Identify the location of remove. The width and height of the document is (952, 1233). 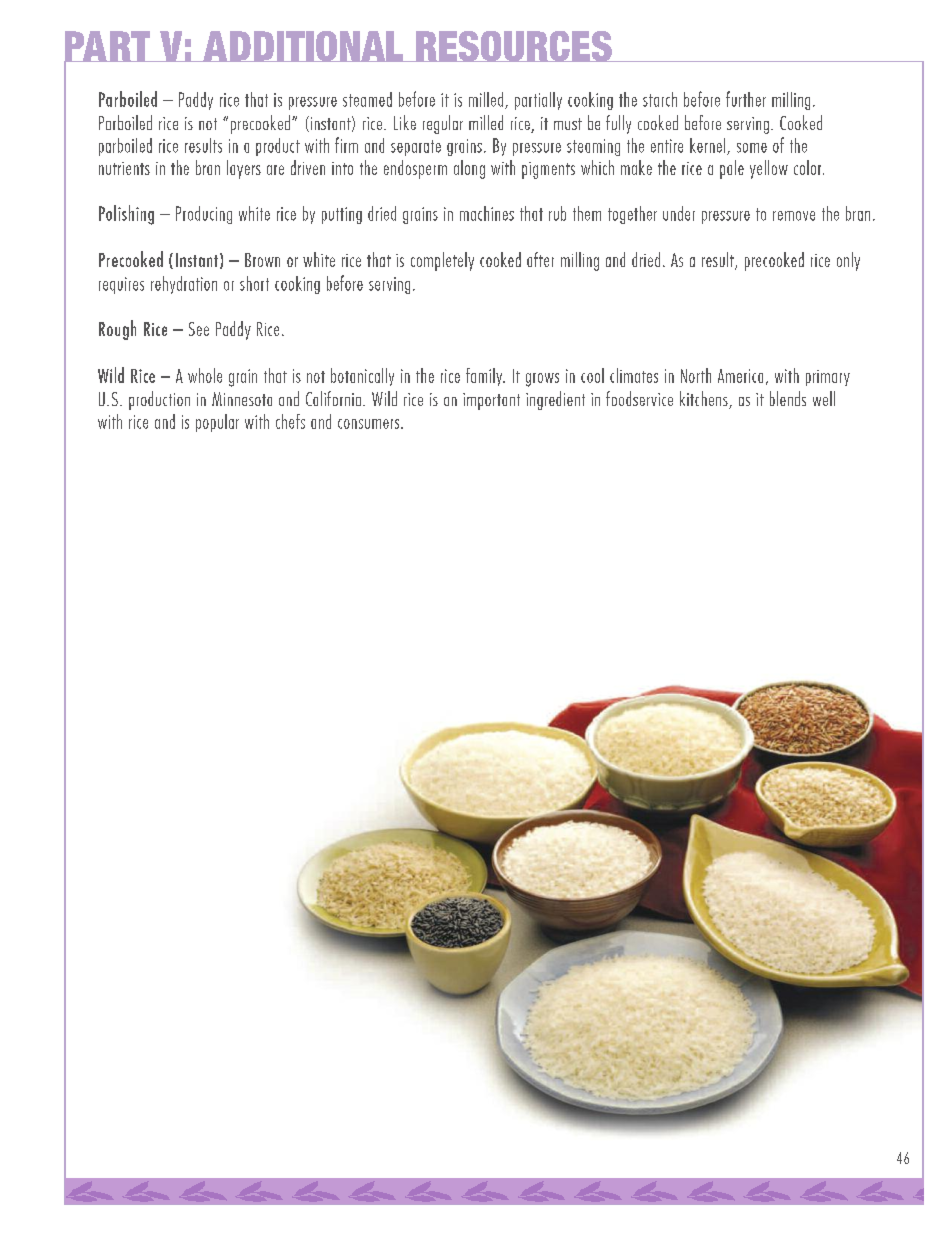
(794, 216).
